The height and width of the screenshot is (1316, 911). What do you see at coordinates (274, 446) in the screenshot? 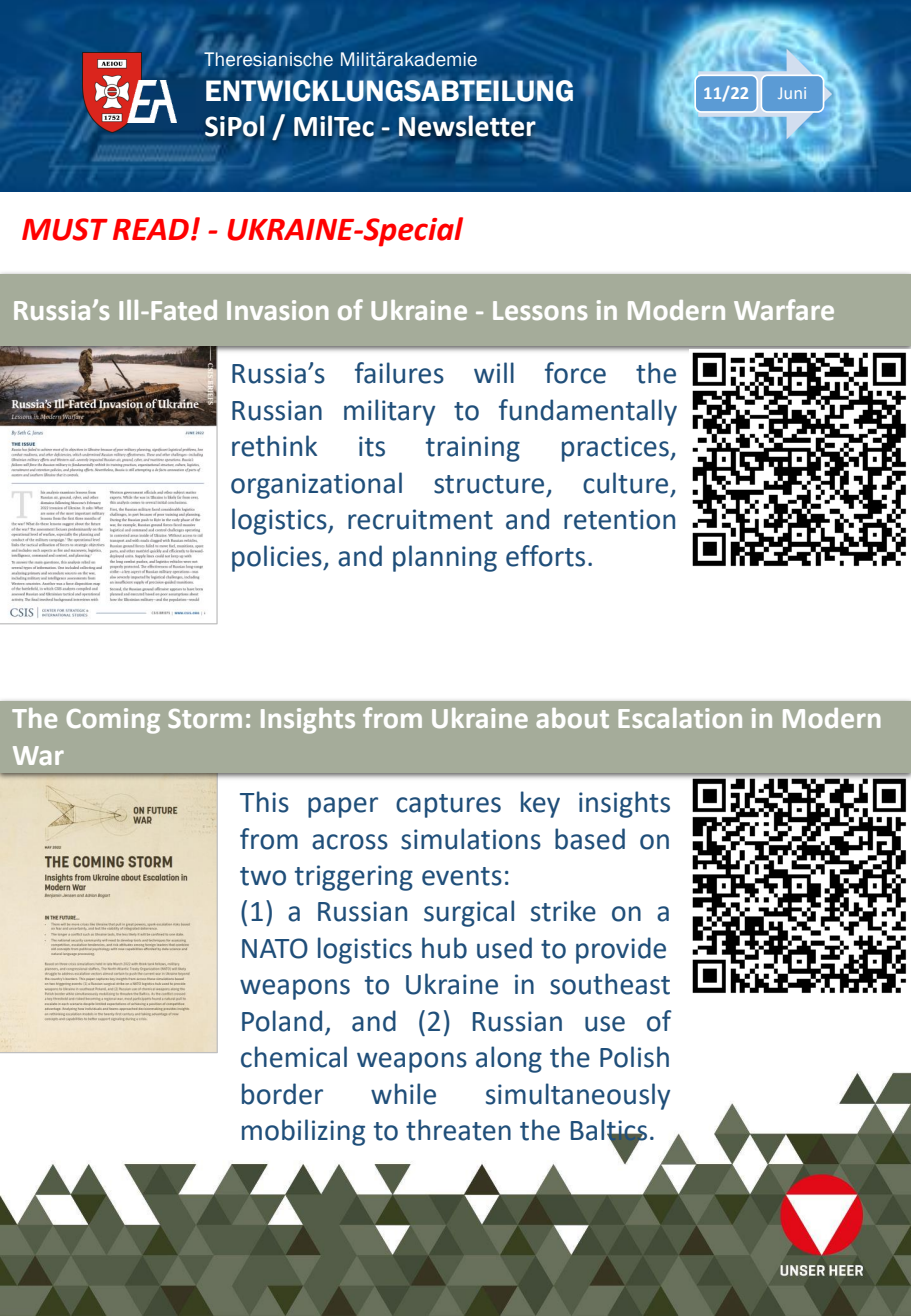
I see `rethink` at bounding box center [274, 446].
